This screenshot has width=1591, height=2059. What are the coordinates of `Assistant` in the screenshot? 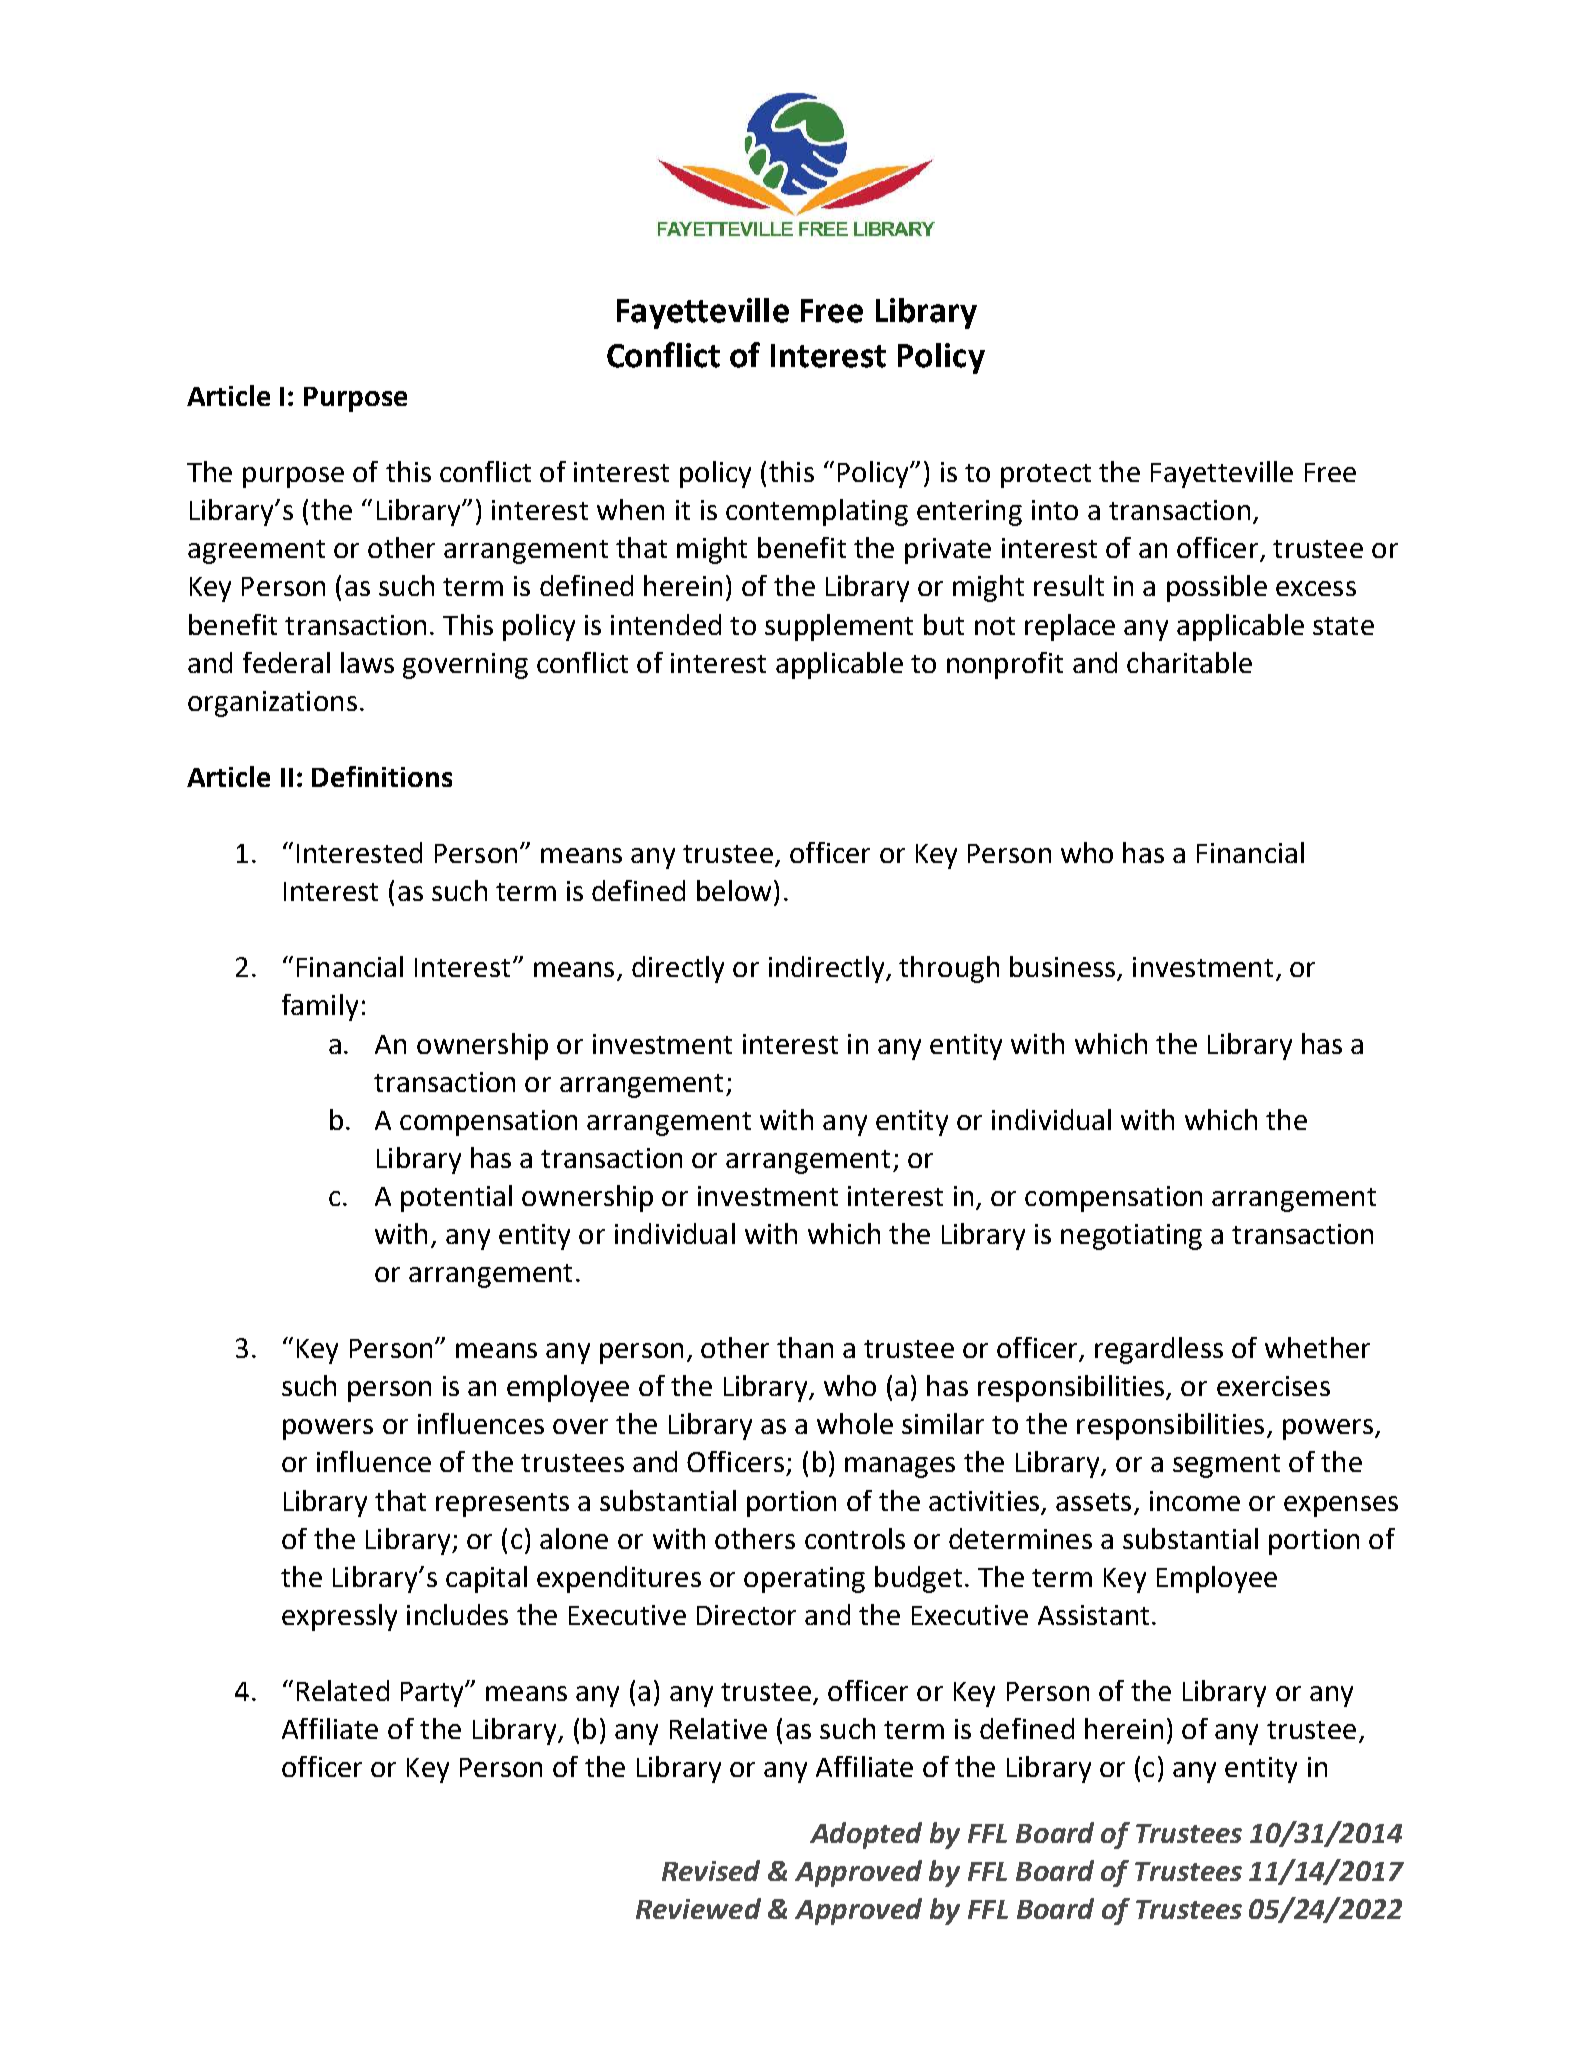 It's located at (1093, 1615).
